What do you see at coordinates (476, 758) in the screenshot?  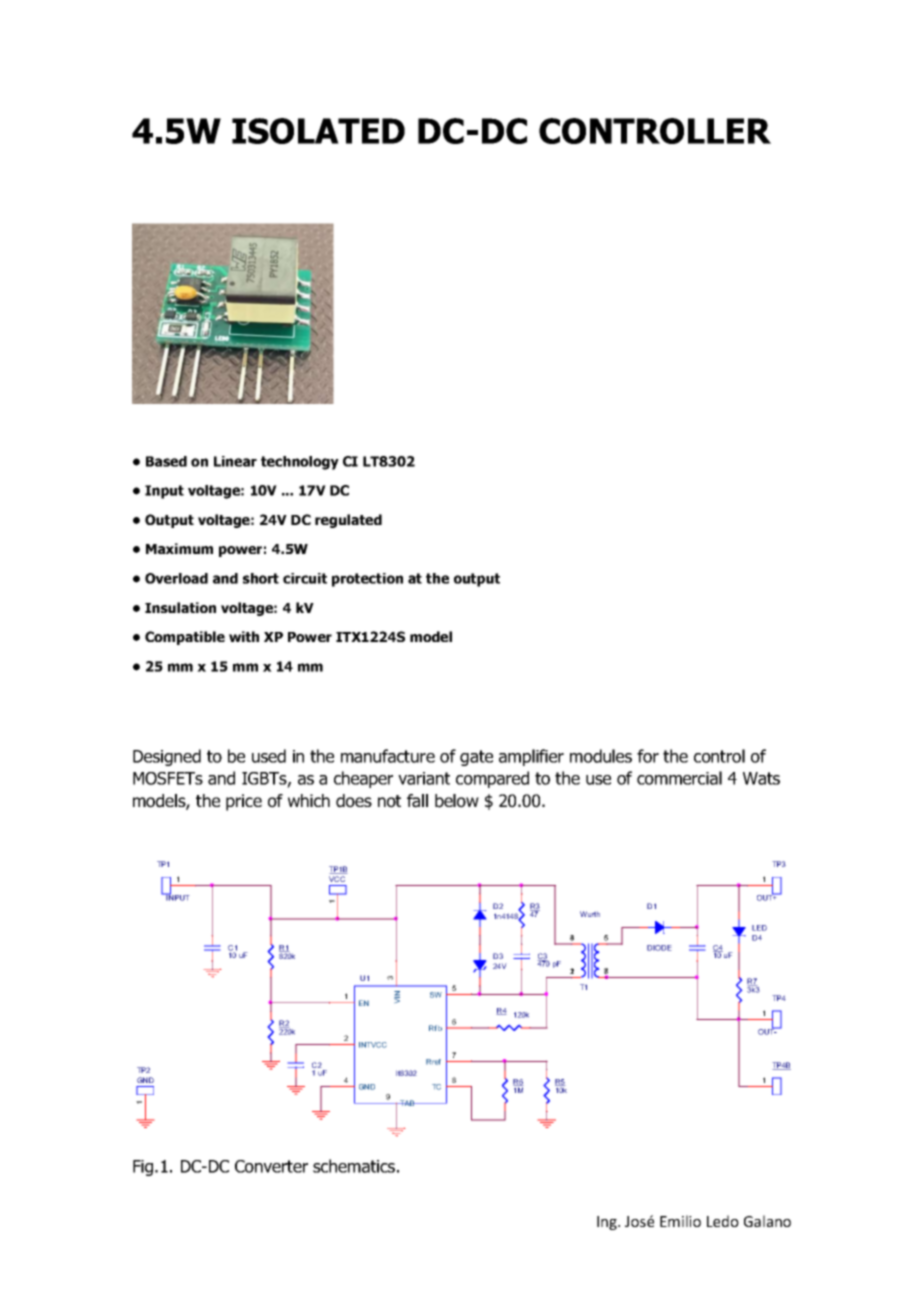 I see `gate` at bounding box center [476, 758].
